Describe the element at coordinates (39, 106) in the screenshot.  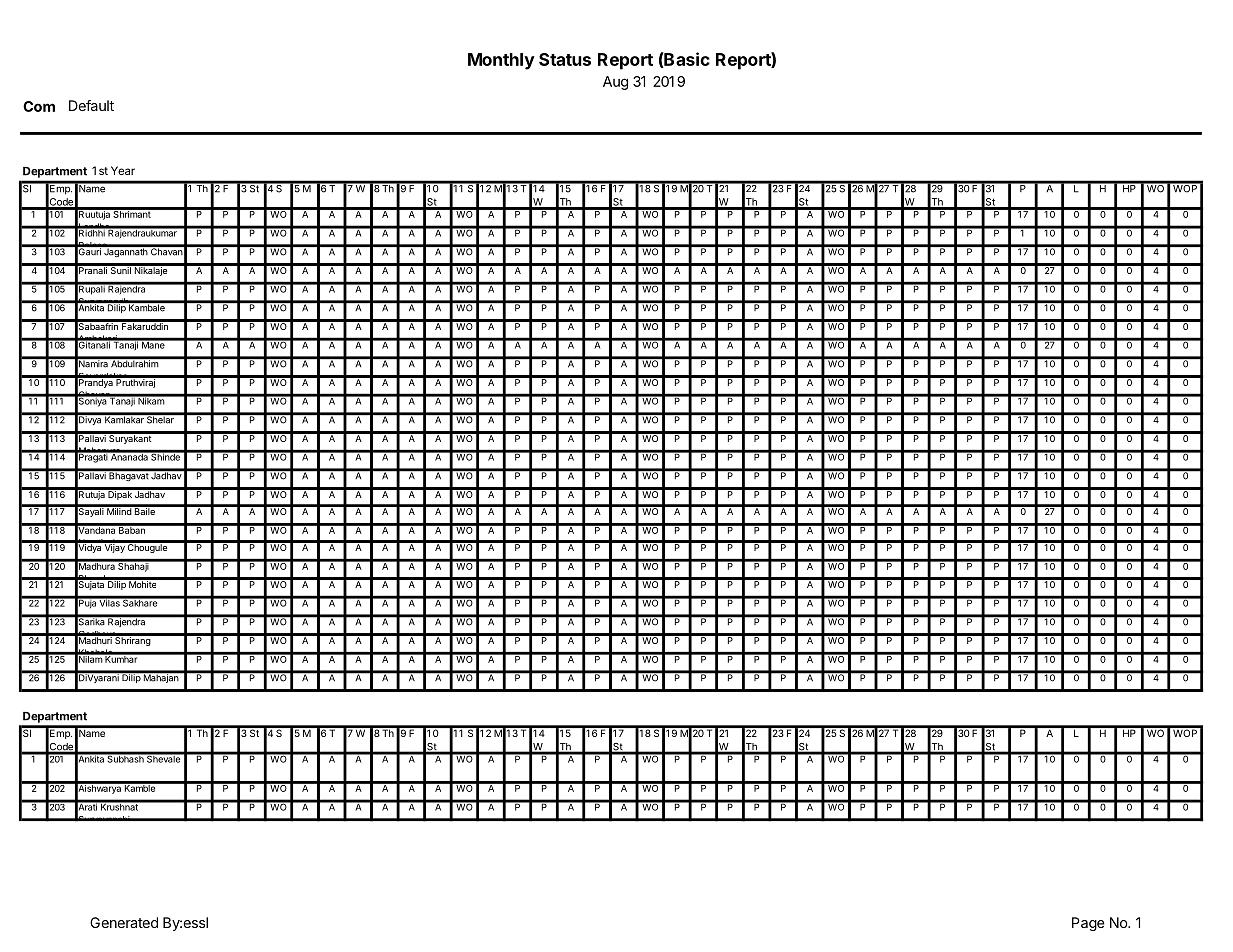
I see `Com` at that location.
